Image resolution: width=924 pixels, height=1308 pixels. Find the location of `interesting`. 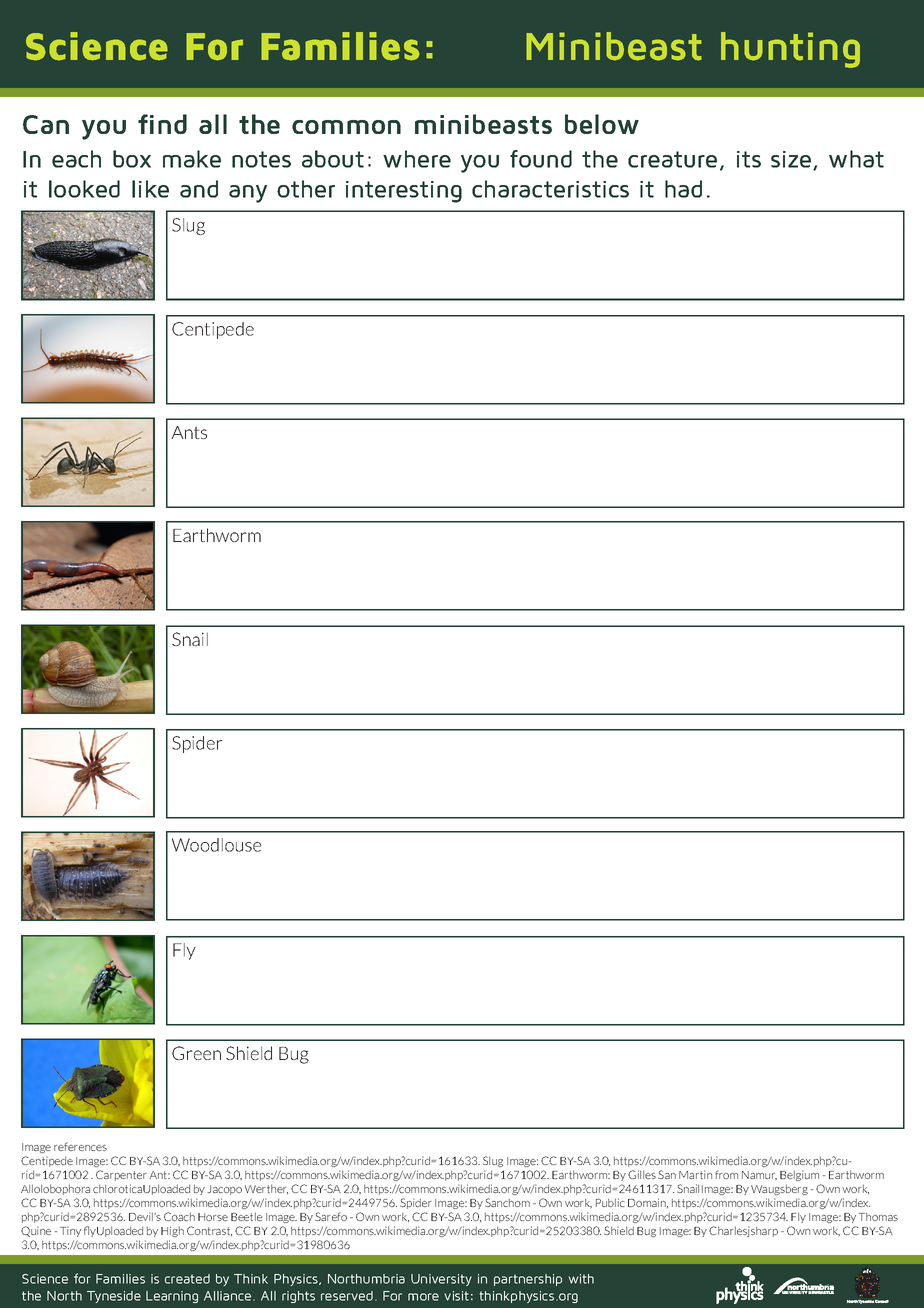

interesting is located at coordinates (404, 192).
